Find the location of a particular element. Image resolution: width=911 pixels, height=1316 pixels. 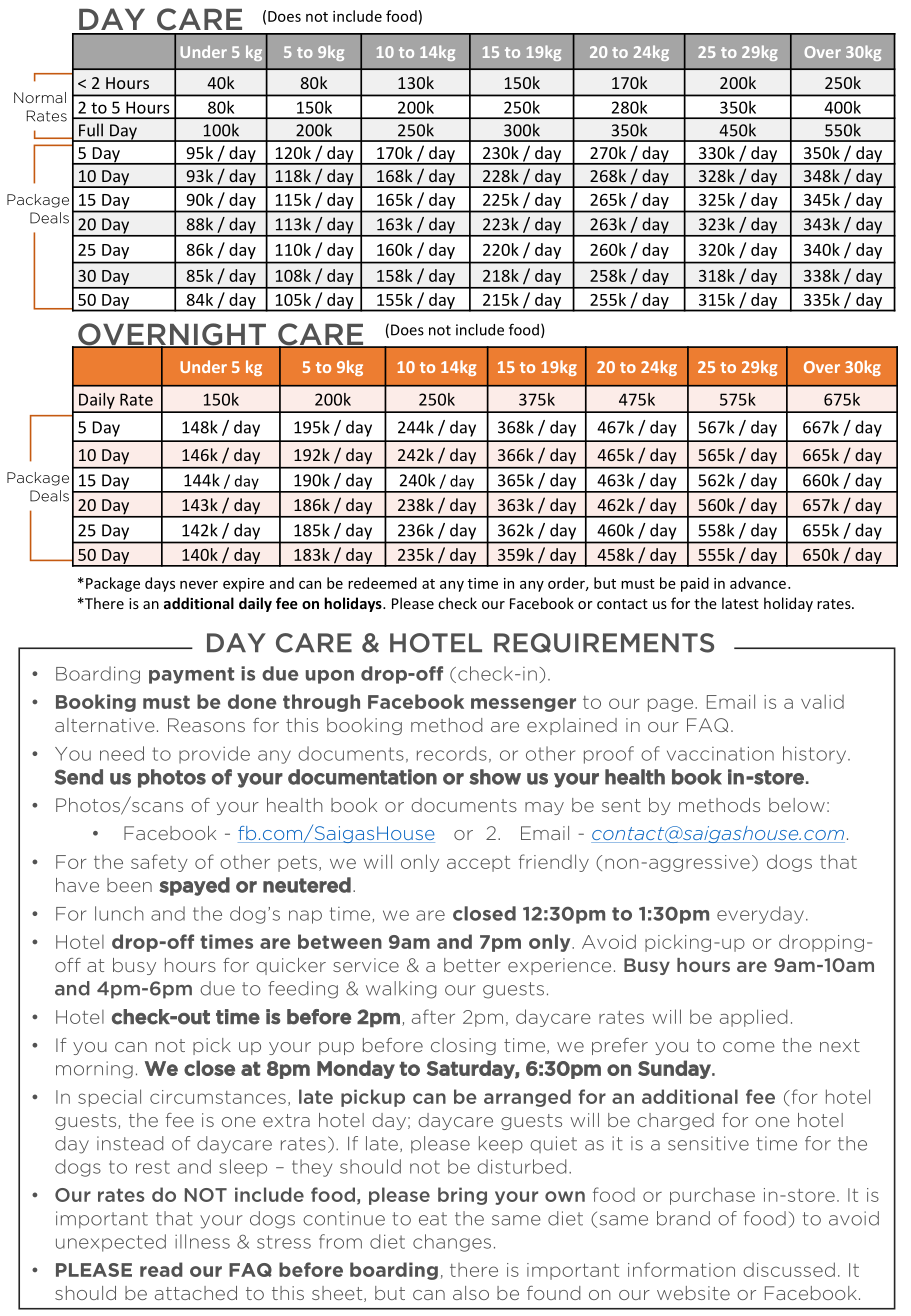

everyday is located at coordinates (760, 915).
